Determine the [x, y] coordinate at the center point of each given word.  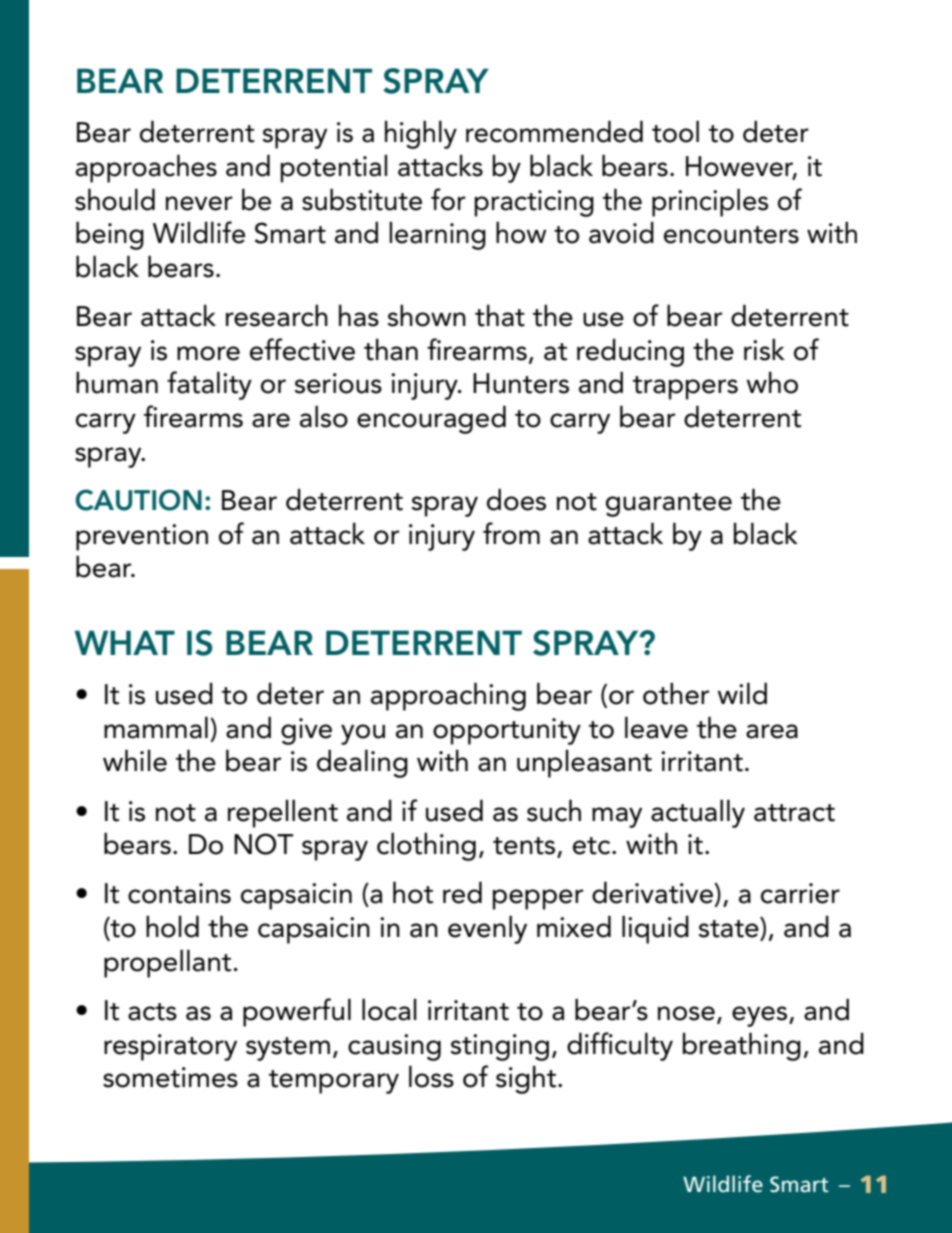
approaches [146, 168]
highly [421, 134]
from [511, 533]
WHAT [125, 642]
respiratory [170, 1047]
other [676, 693]
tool [675, 131]
